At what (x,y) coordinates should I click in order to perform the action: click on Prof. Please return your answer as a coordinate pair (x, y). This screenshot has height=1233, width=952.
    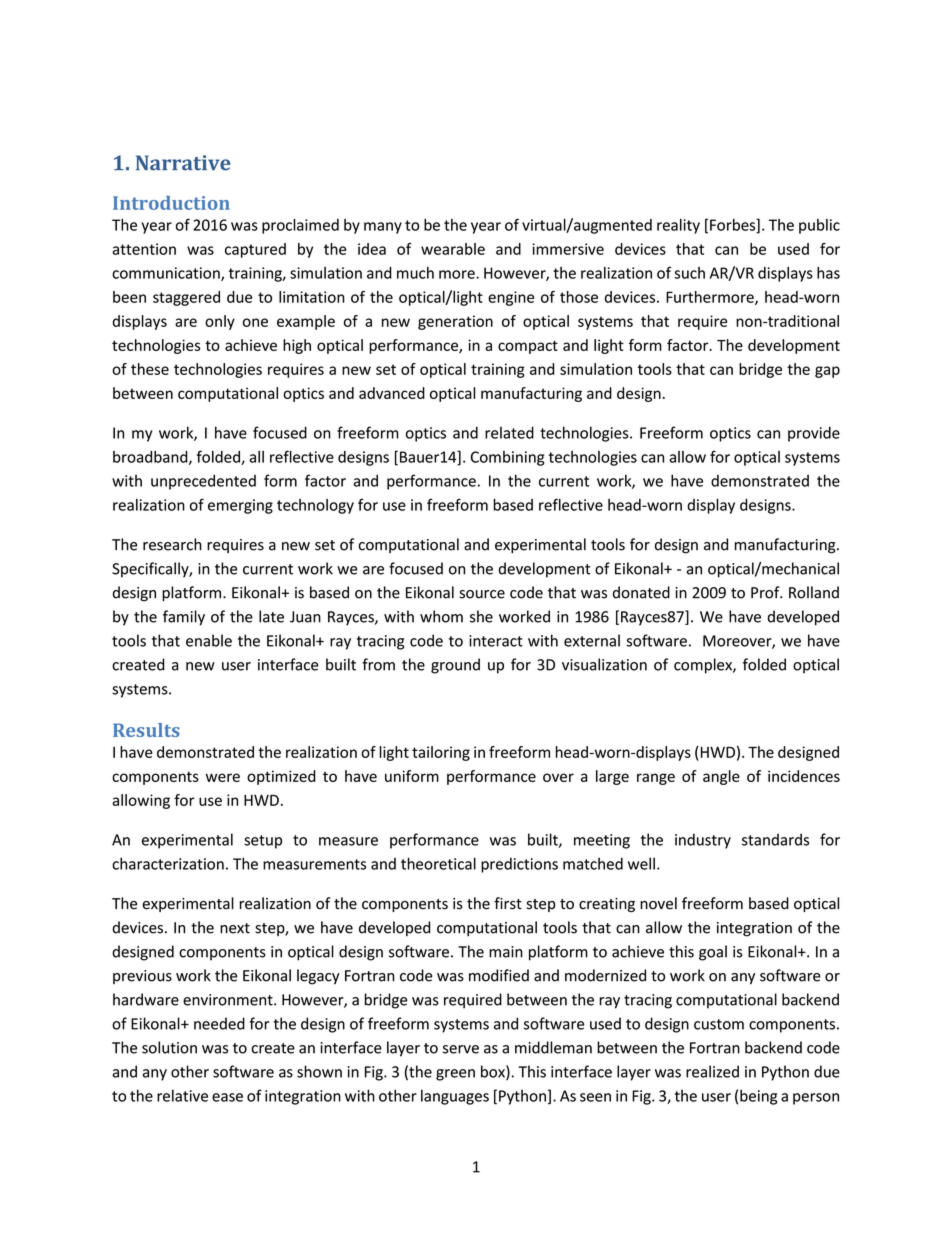
    Looking at the image, I should click on (766, 592).
